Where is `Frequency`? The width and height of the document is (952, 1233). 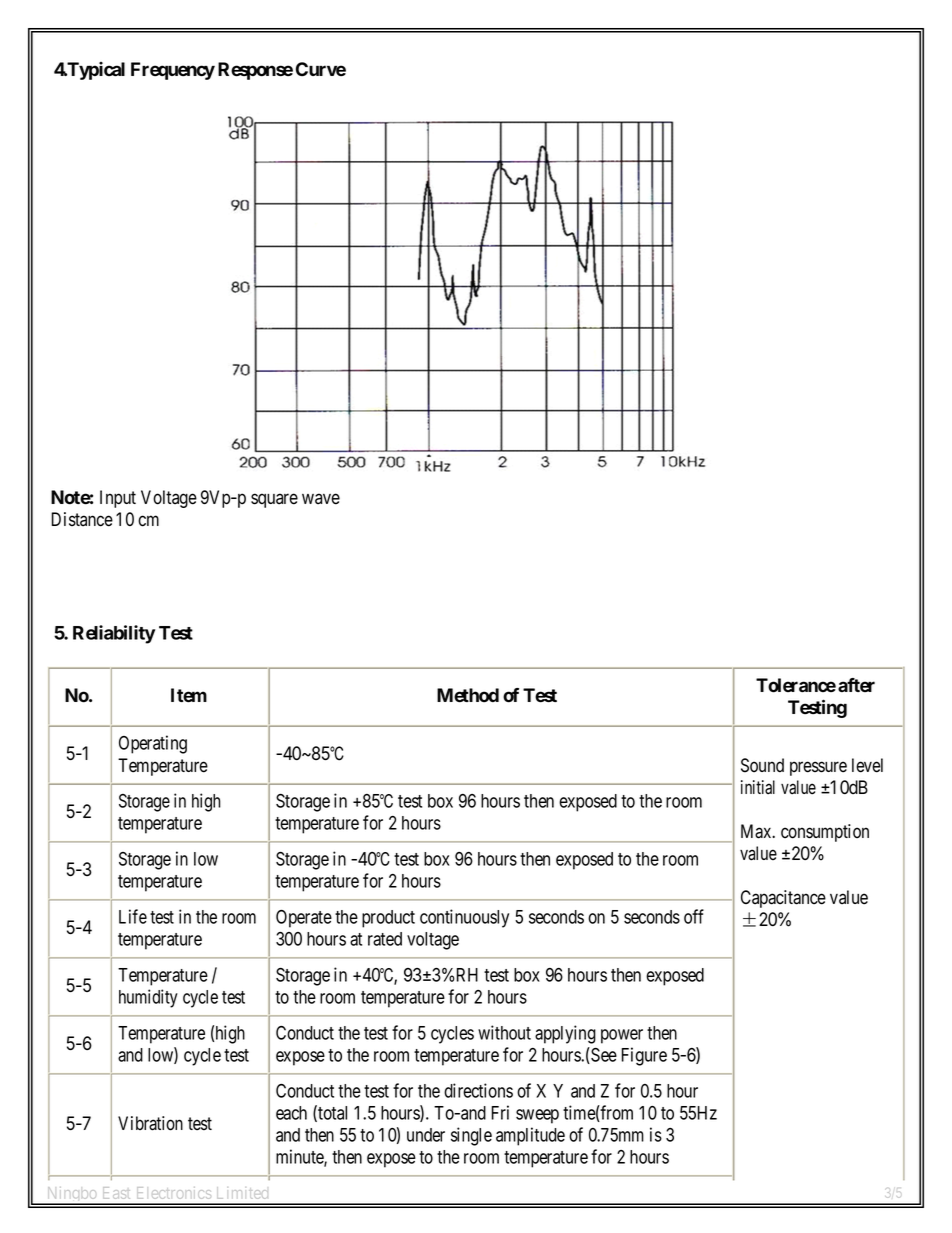 Frequency is located at coordinates (173, 71).
